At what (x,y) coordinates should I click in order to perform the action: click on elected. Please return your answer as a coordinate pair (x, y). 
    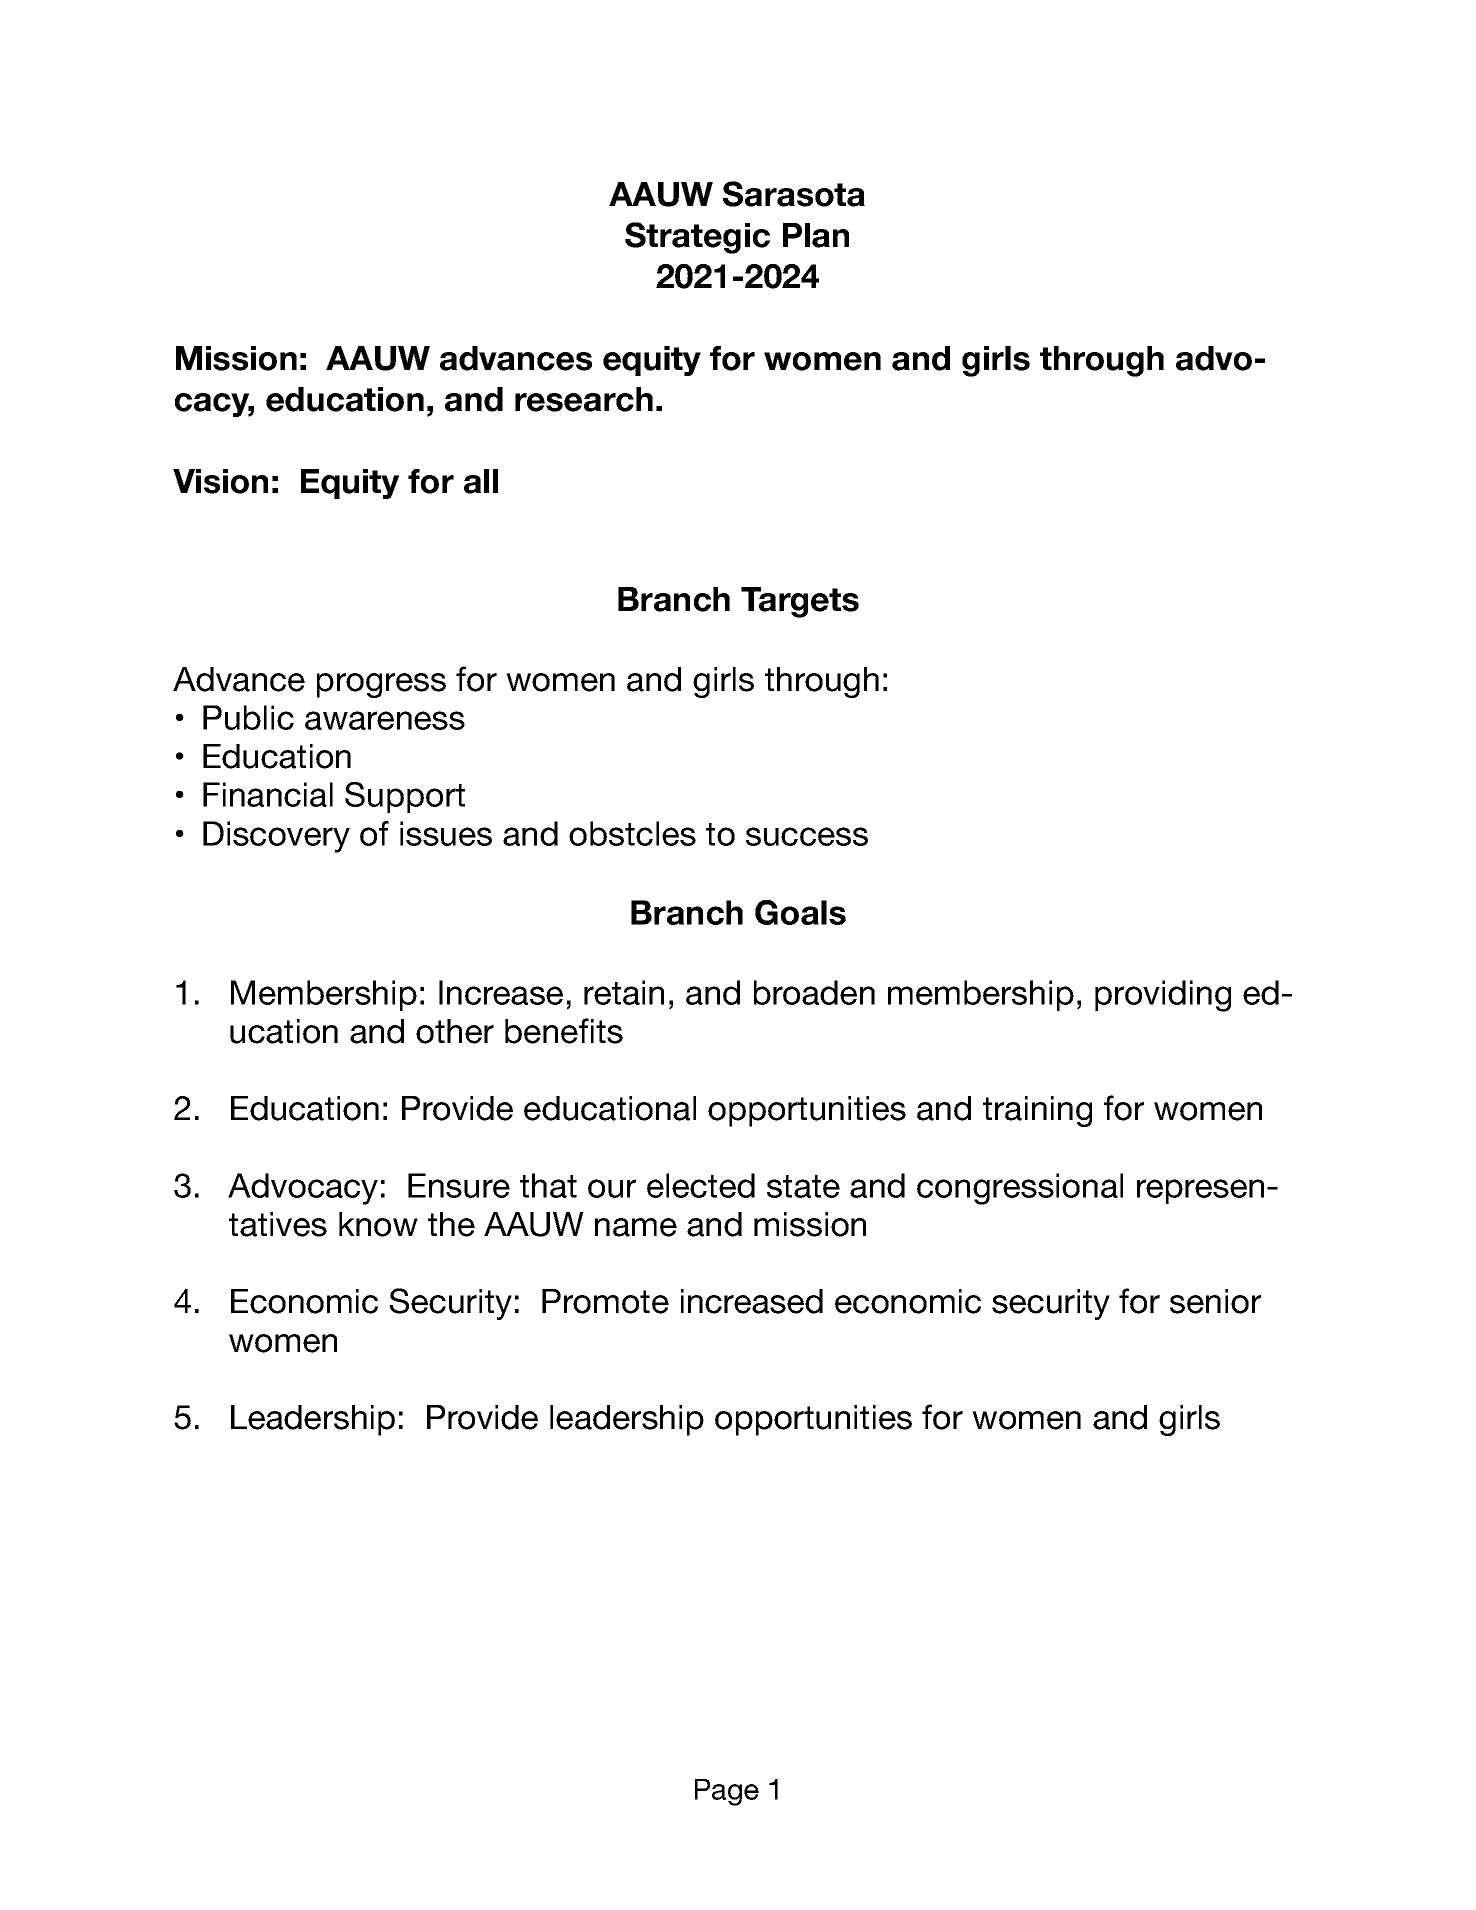
    Looking at the image, I should click on (701, 1185).
